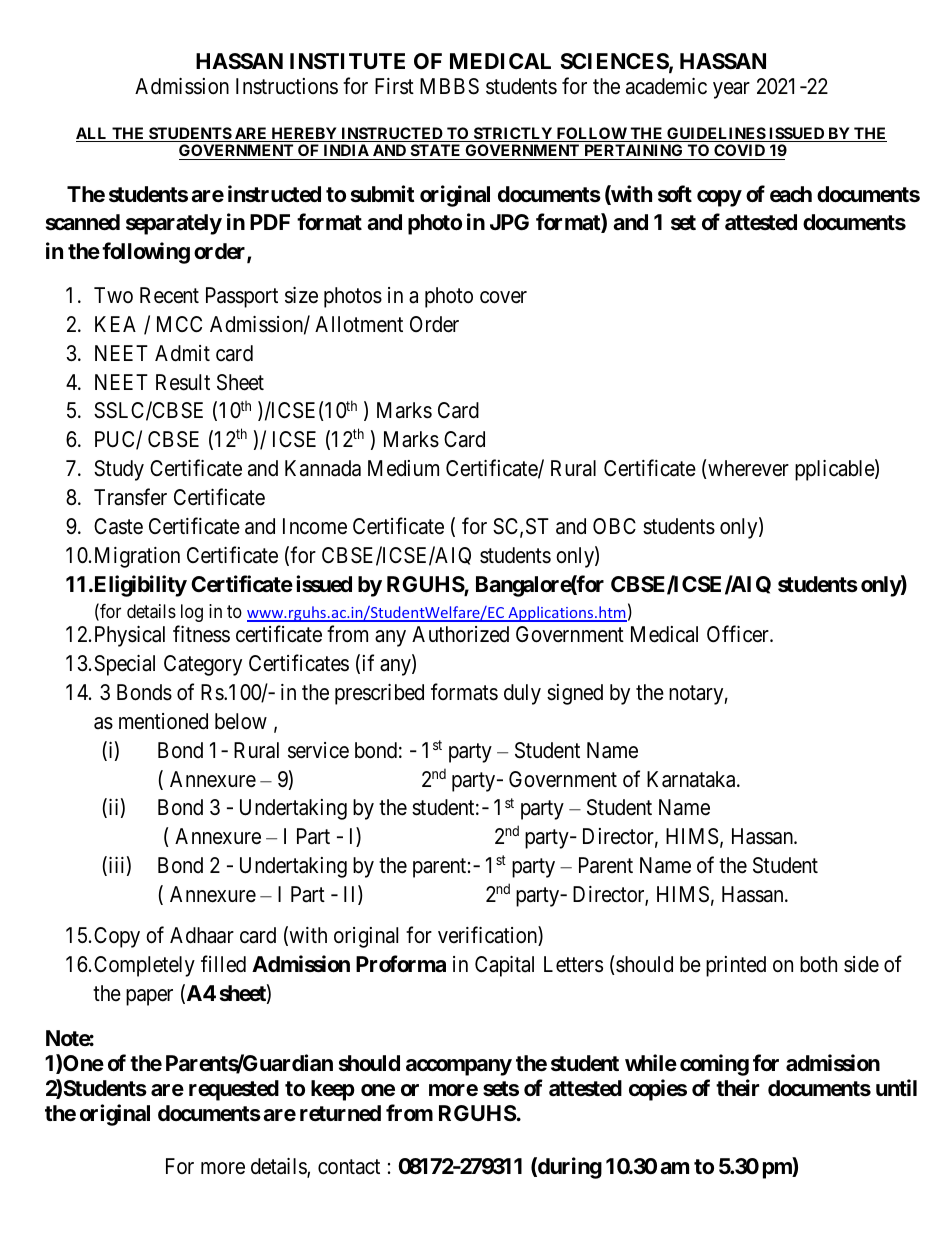  Describe the element at coordinates (739, 634) in the page. I see `Officer` at that location.
